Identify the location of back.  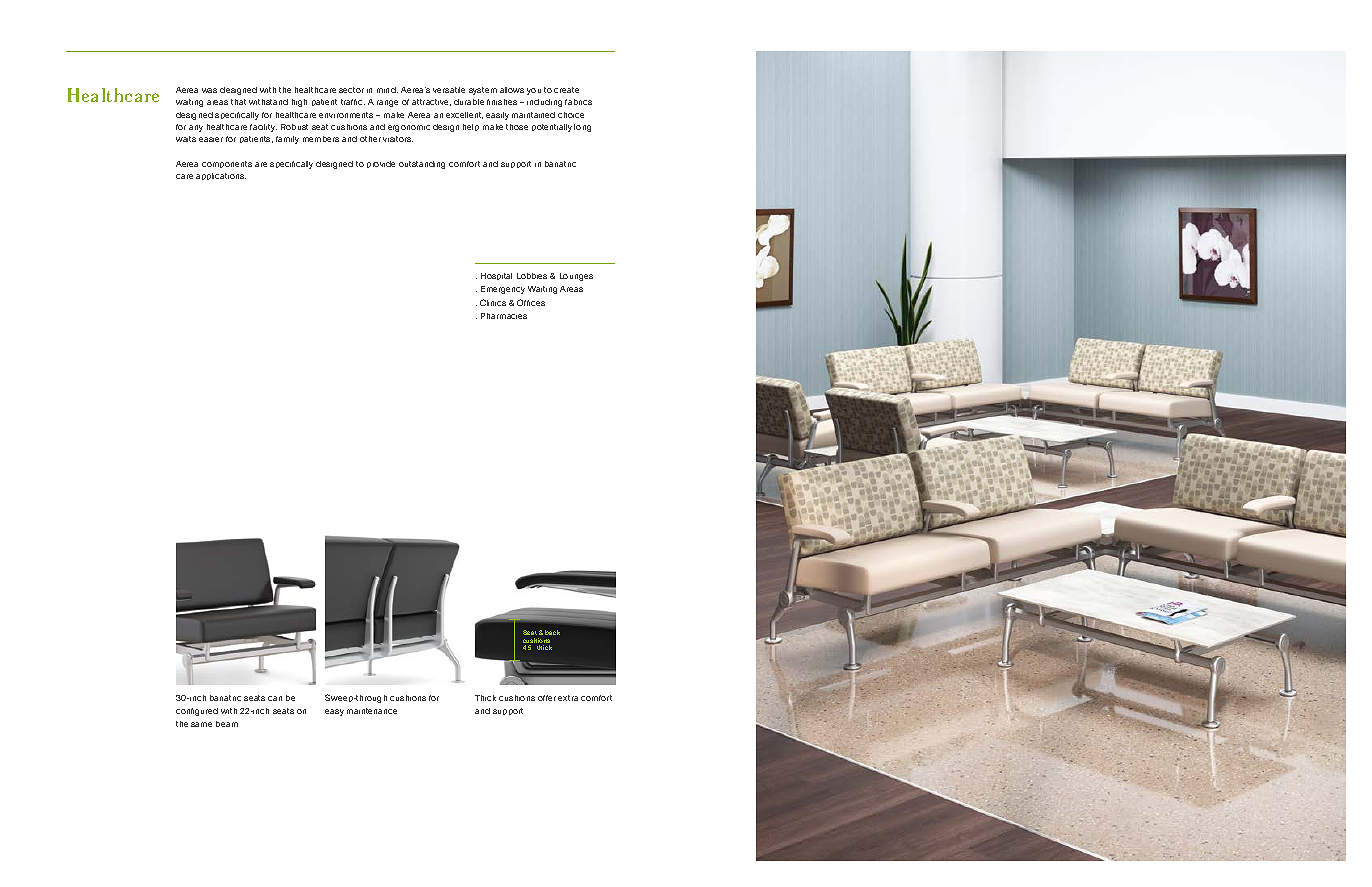
(552, 632).
